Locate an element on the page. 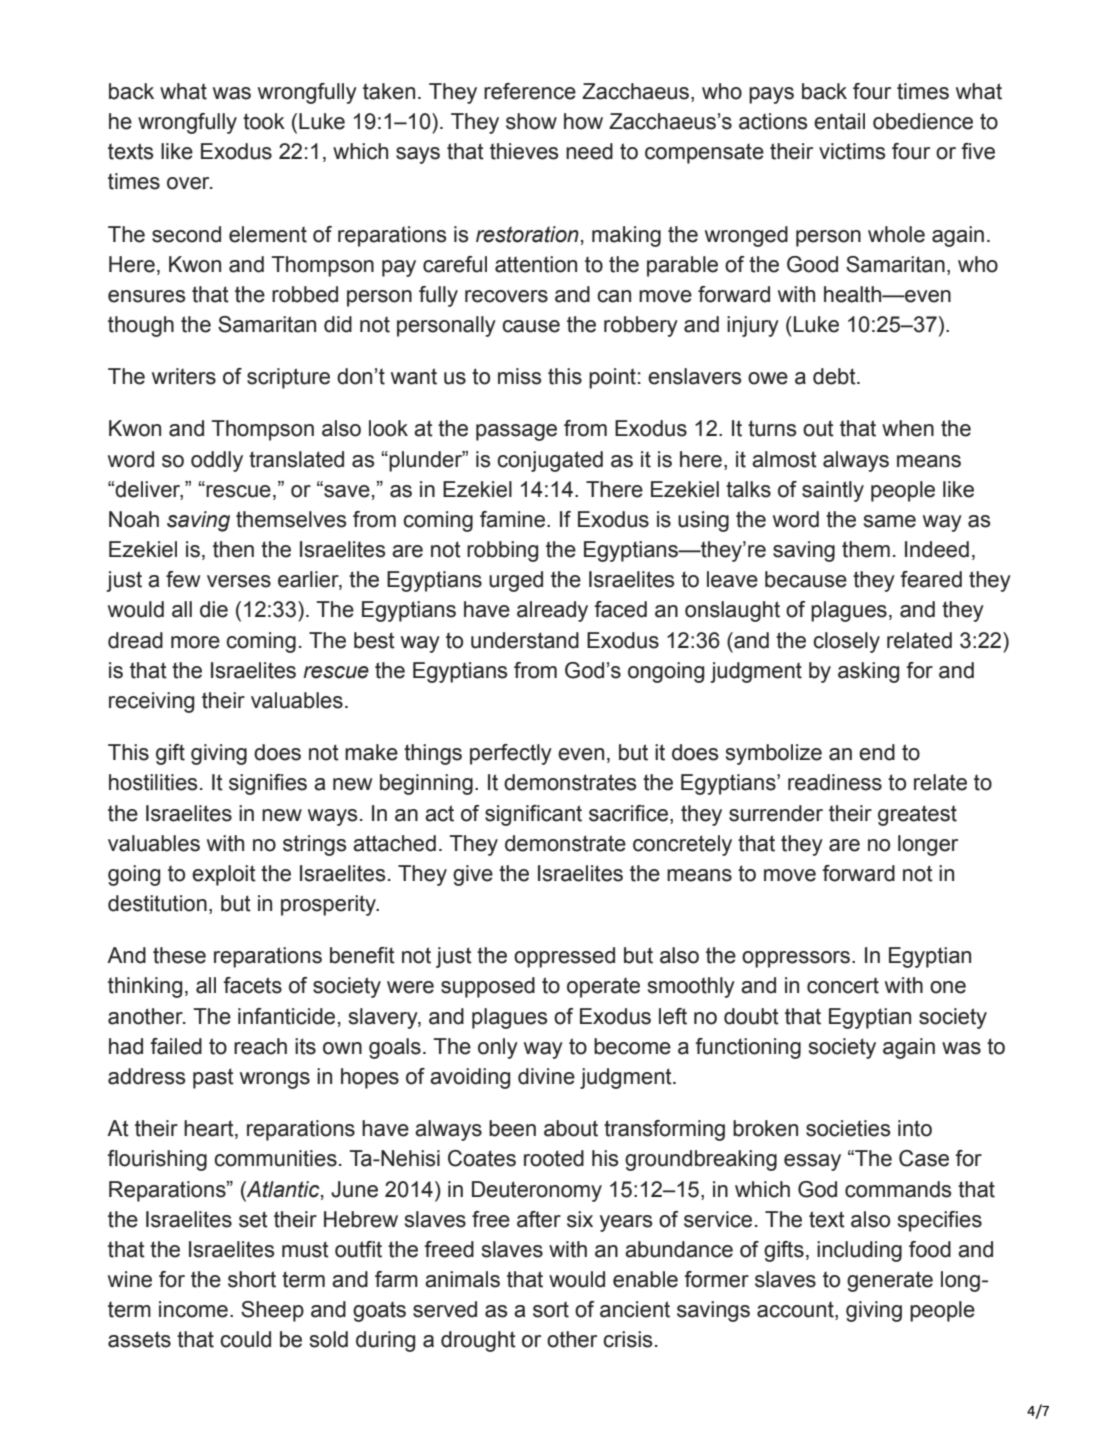 This image has width=1120, height=1449. perfectly is located at coordinates (511, 754).
